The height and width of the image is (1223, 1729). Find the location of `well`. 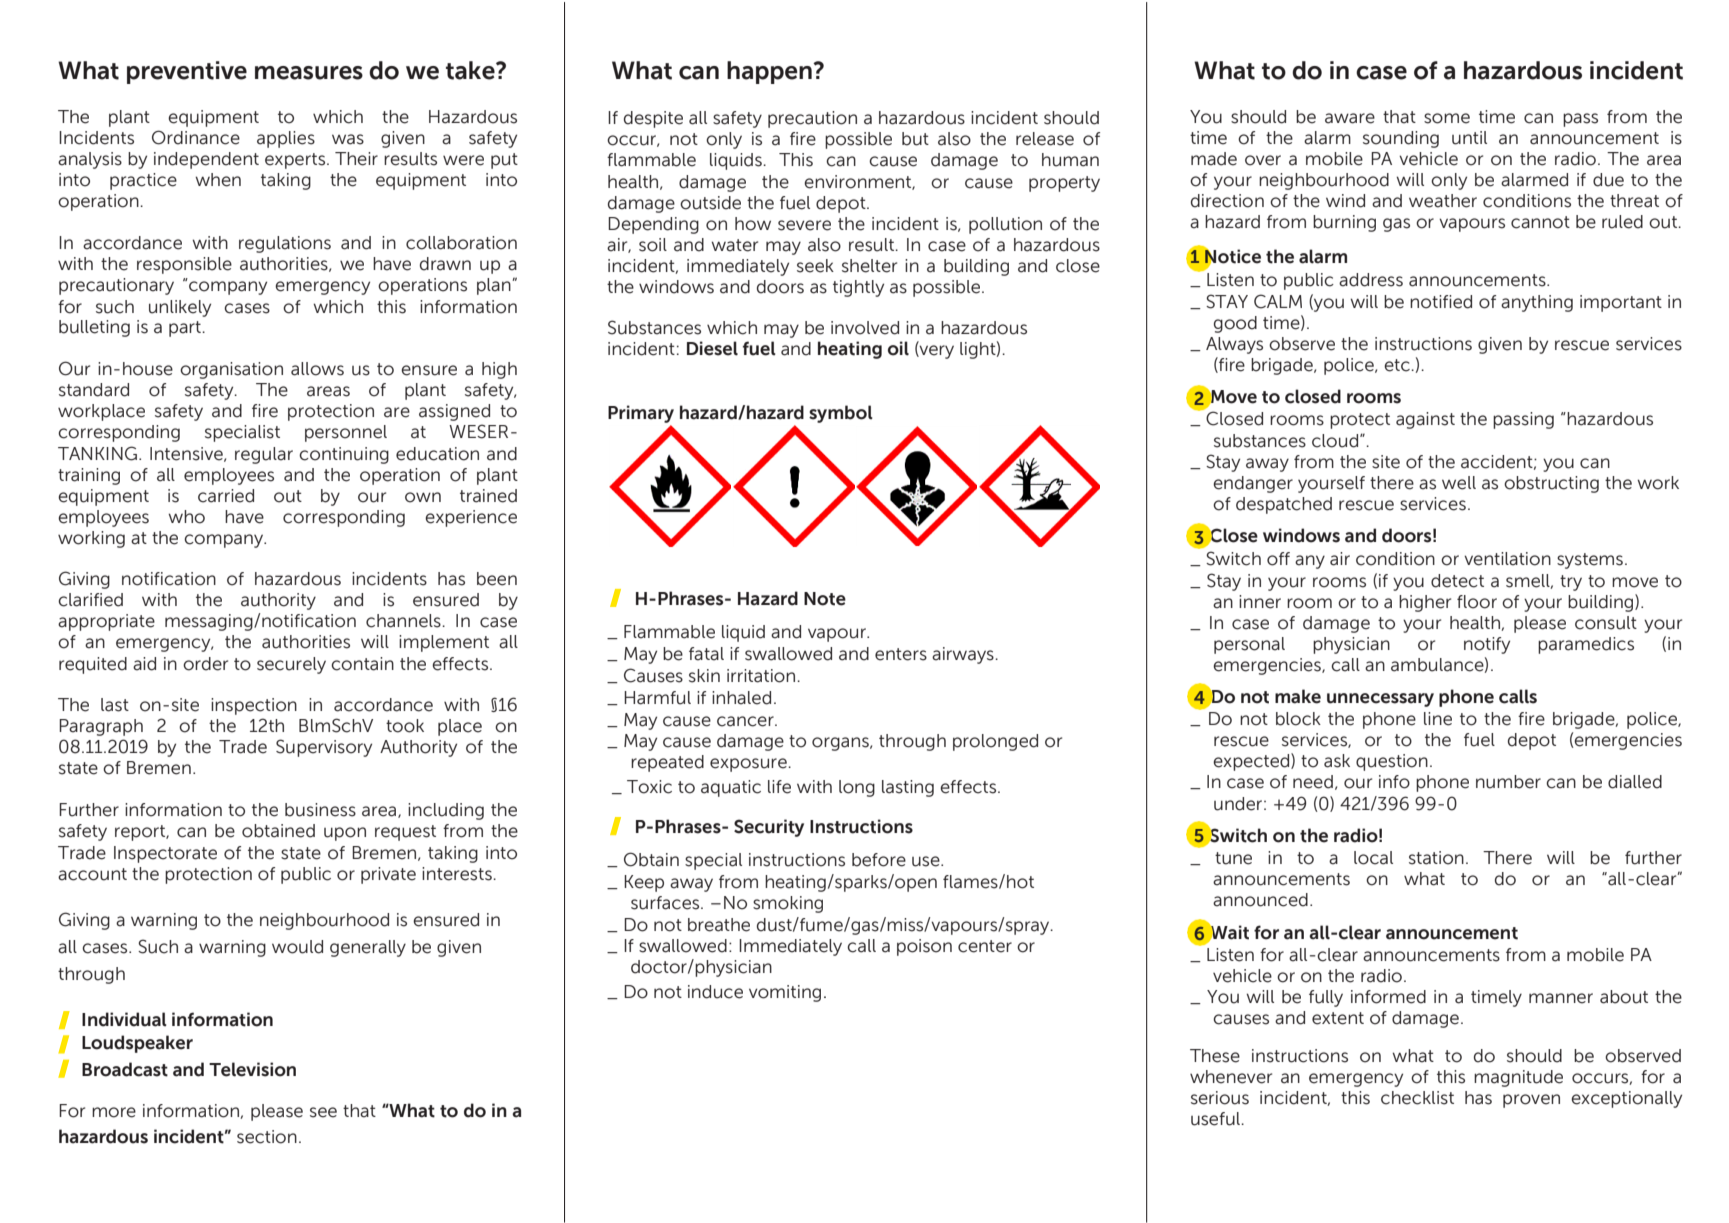

well is located at coordinates (1459, 483).
